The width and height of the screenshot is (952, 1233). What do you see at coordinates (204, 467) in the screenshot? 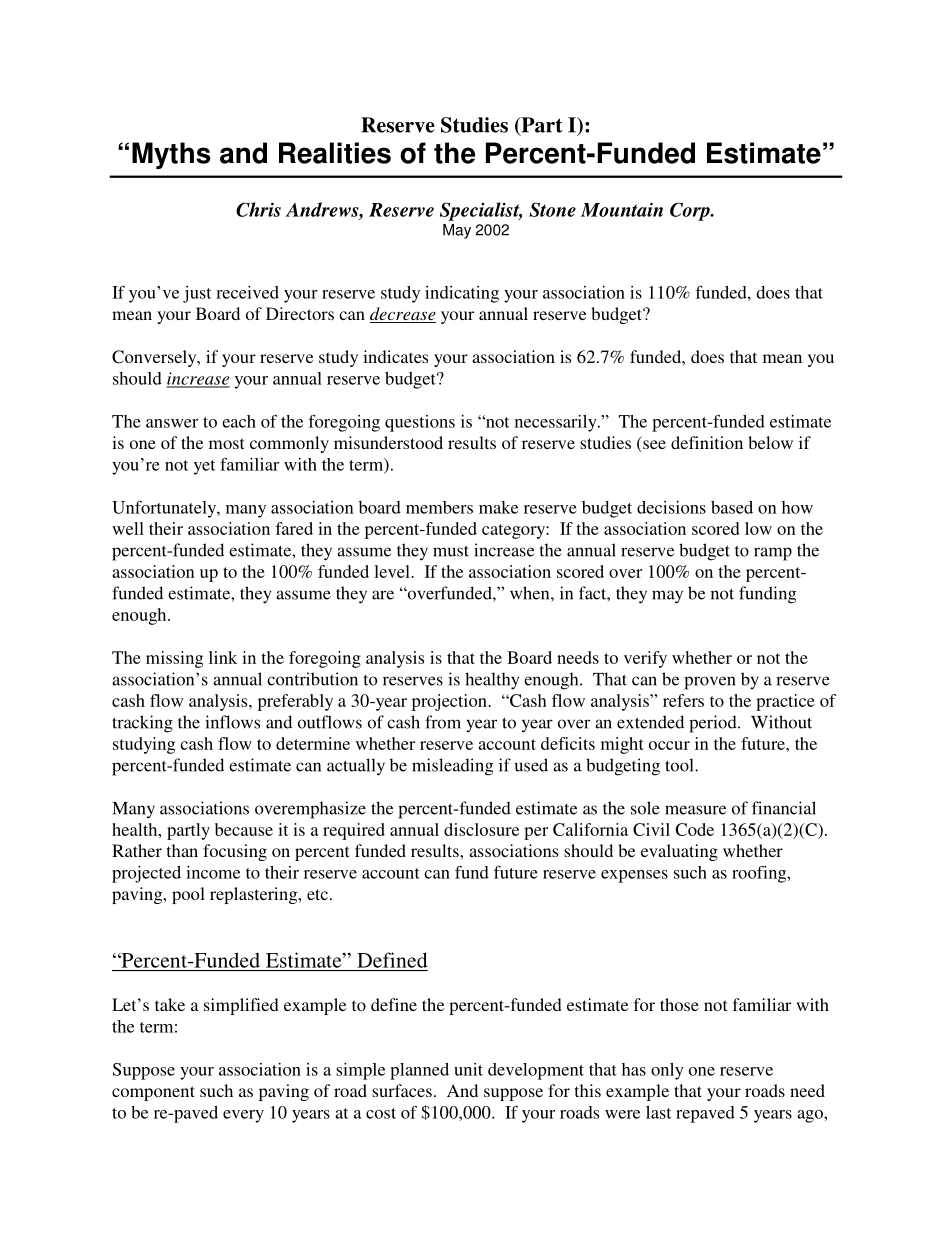
I see `yet` at bounding box center [204, 467].
